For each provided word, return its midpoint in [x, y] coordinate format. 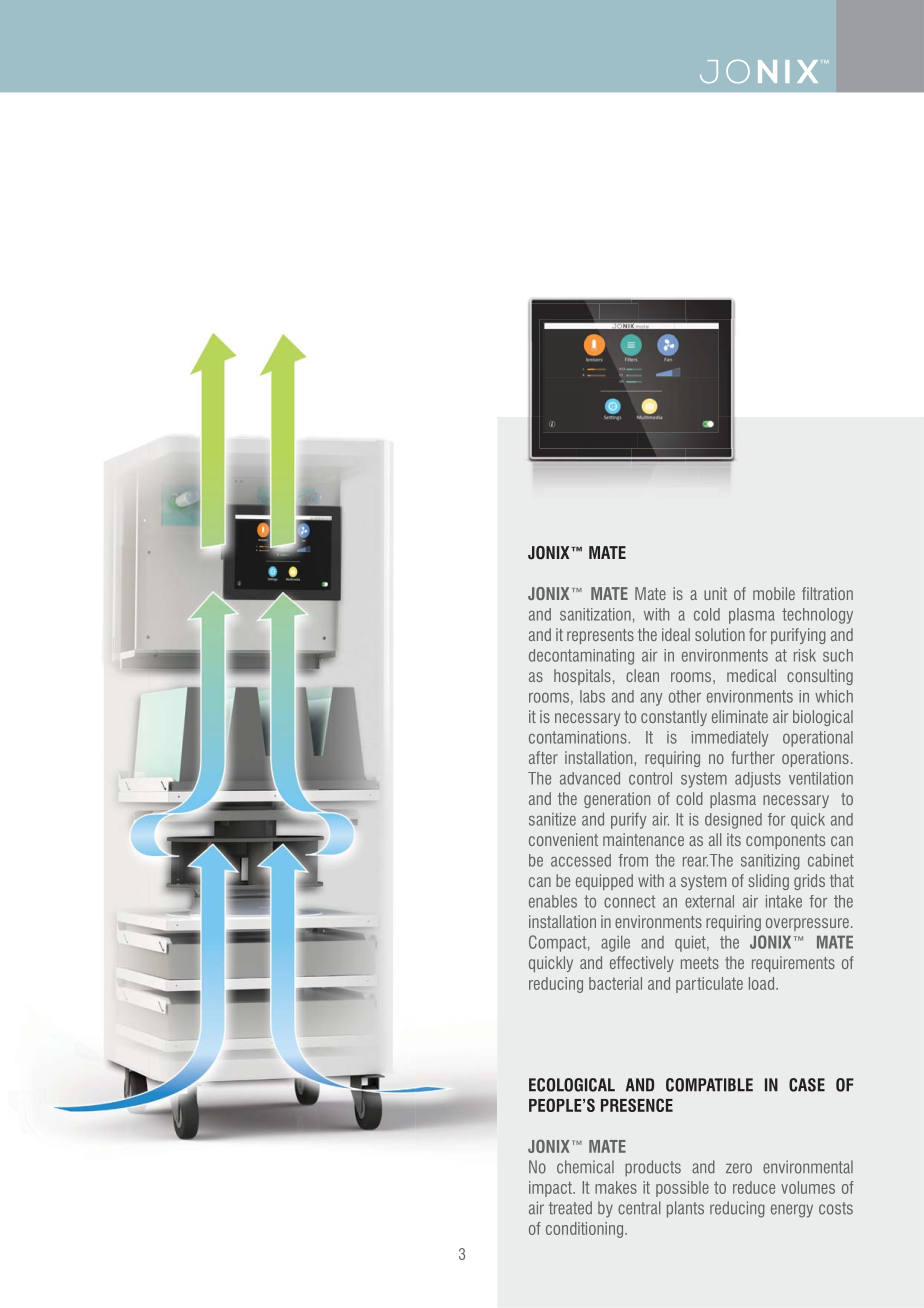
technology [817, 616]
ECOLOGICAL [572, 1085]
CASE [807, 1085]
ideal [676, 634]
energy [792, 1211]
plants [685, 1209]
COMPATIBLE [709, 1085]
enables [553, 901]
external [709, 901]
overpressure [807, 924]
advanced [590, 778]
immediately [730, 739]
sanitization [595, 614]
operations [815, 759]
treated [570, 1208]
